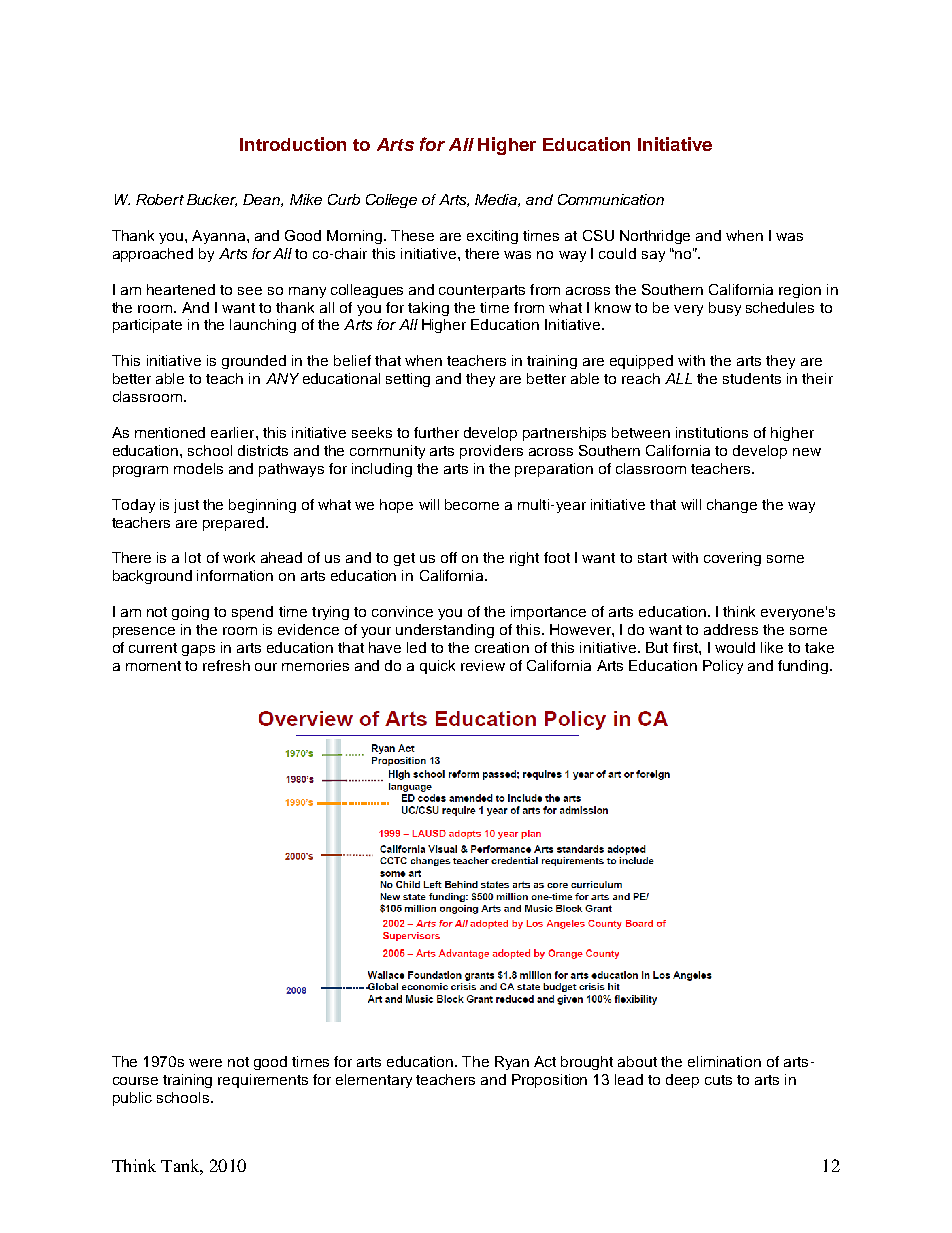  I want to click on requirements, so click(263, 1081).
